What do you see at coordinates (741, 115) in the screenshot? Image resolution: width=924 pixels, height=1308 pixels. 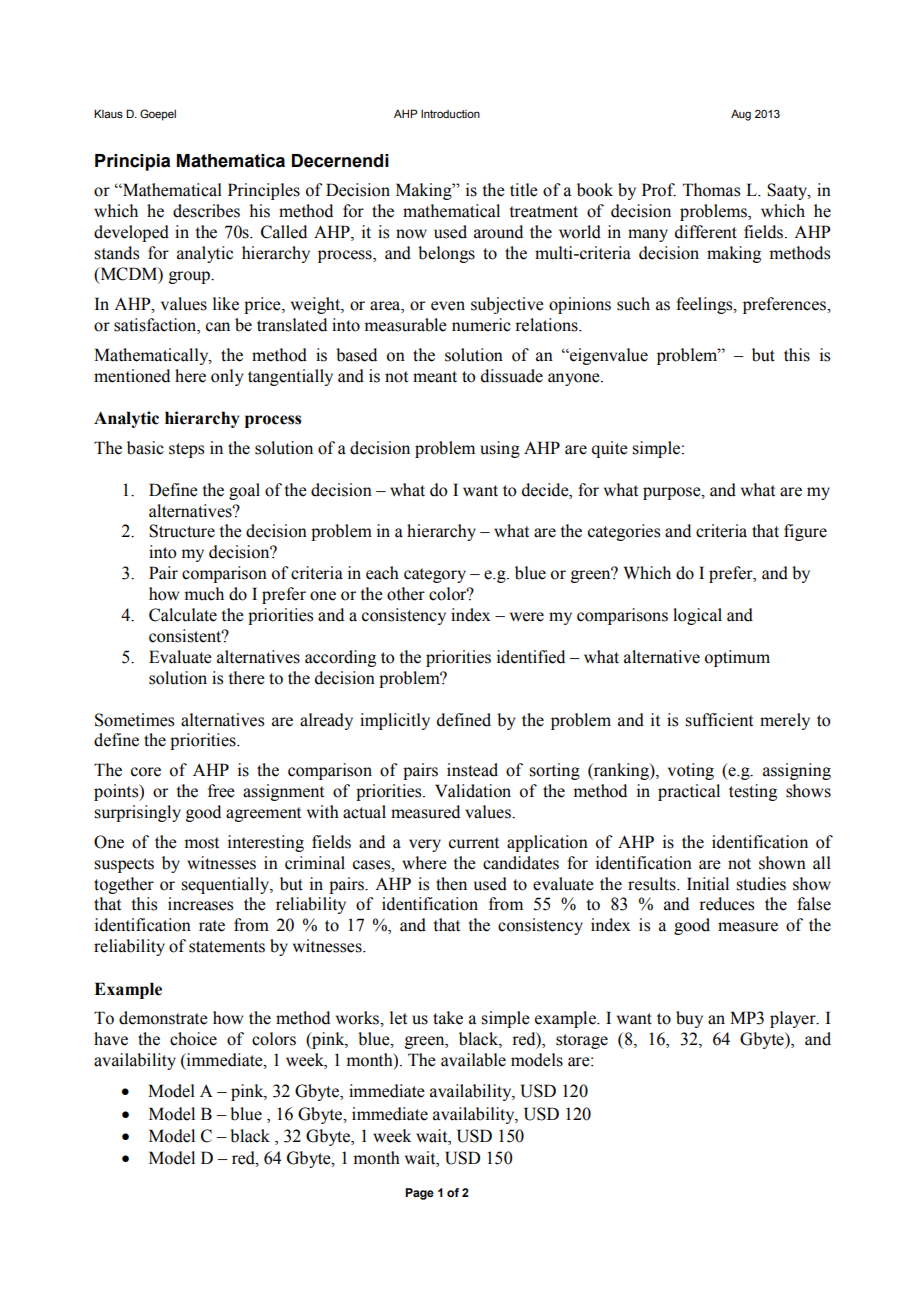 I see `Aug` at bounding box center [741, 115].
